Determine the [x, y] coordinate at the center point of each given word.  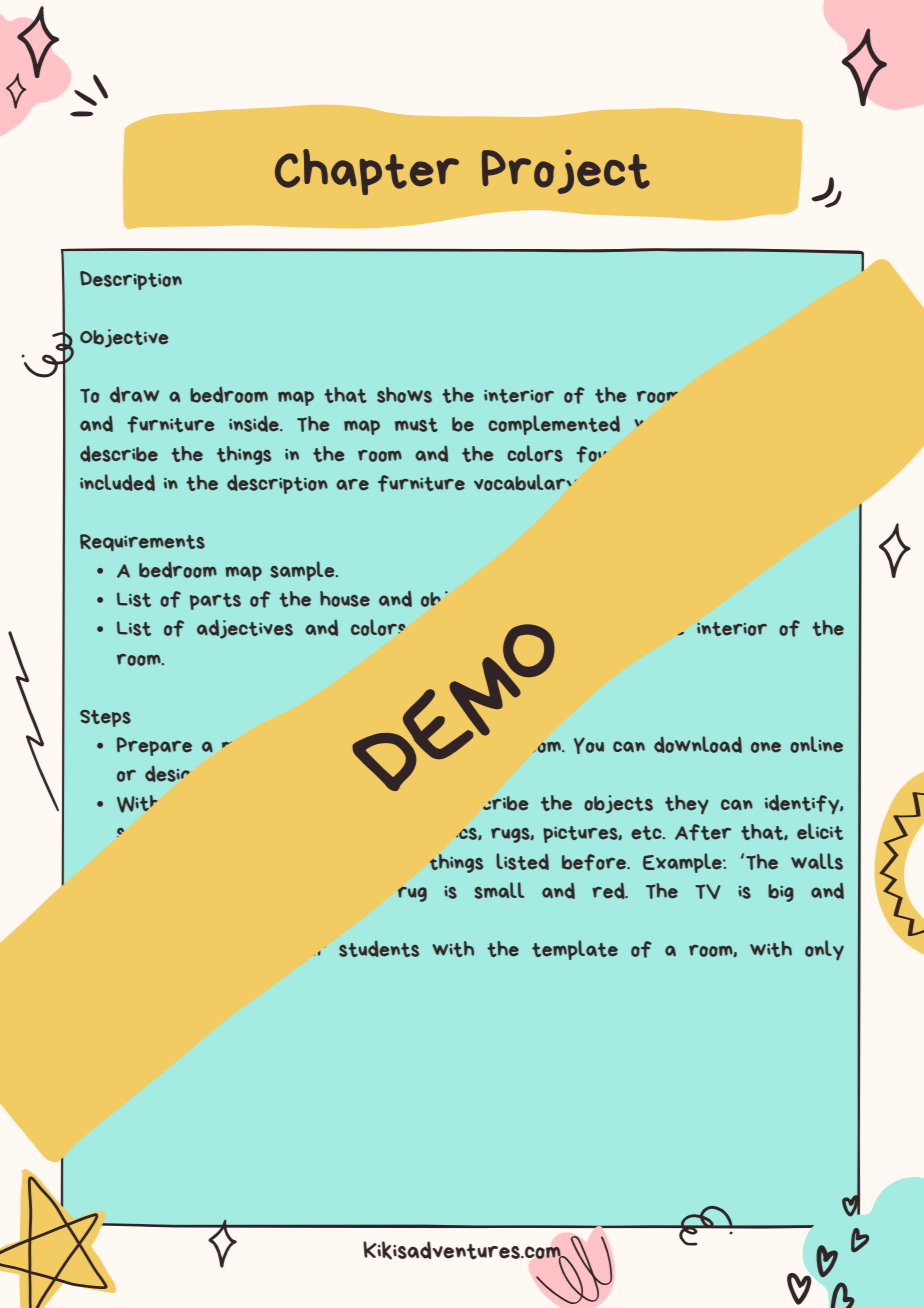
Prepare [154, 746]
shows [404, 395]
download [698, 744]
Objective [124, 338]
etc [647, 833]
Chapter [367, 172]
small [499, 890]
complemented [554, 425]
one [766, 747]
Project [566, 171]
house [345, 599]
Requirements [142, 542]
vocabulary [525, 482]
